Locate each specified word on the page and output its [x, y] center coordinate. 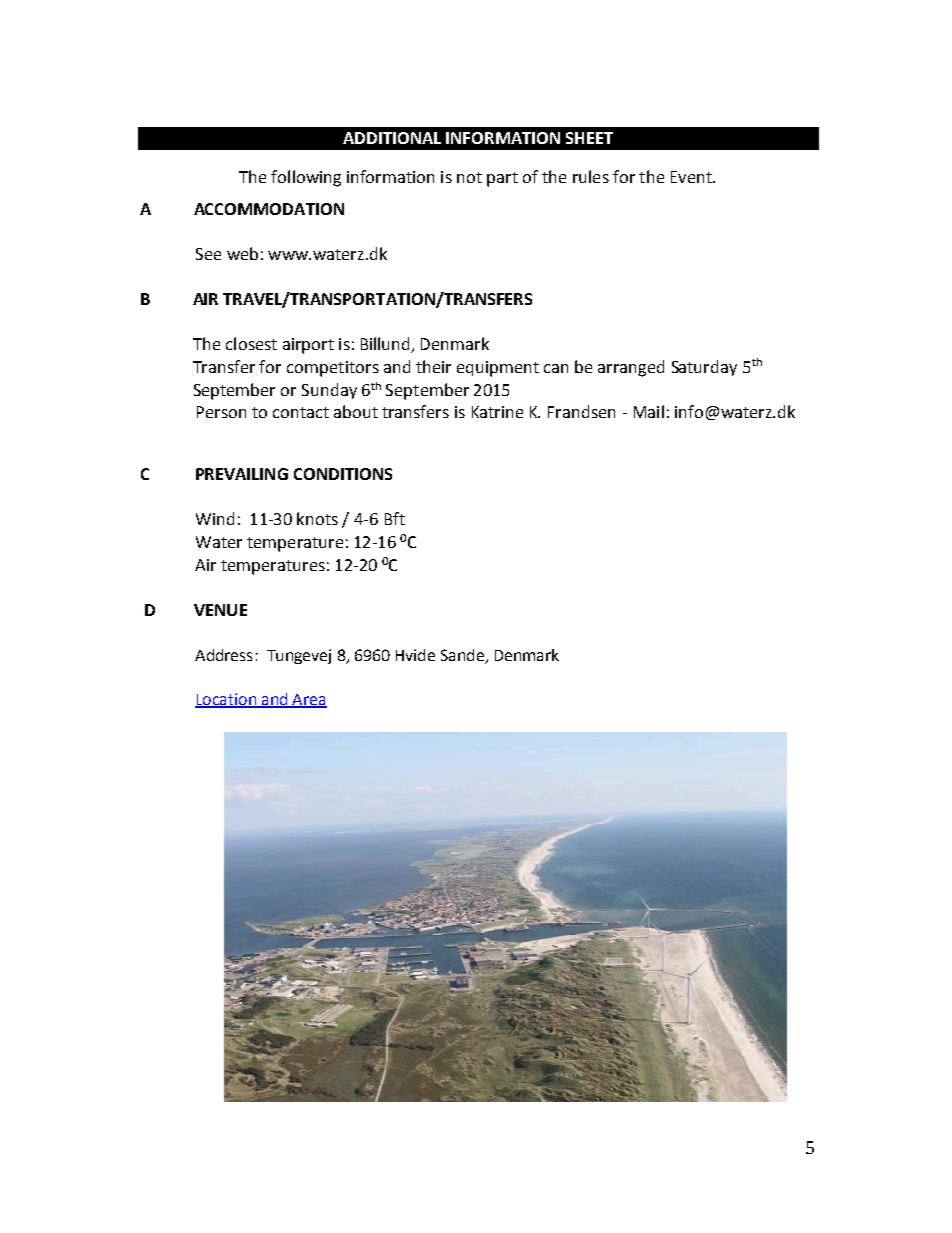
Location [227, 700]
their [433, 366]
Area [309, 700]
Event [692, 177]
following [306, 178]
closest [251, 343]
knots [317, 518]
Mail [649, 411]
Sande [463, 656]
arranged [631, 368]
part [502, 179]
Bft [395, 518]
